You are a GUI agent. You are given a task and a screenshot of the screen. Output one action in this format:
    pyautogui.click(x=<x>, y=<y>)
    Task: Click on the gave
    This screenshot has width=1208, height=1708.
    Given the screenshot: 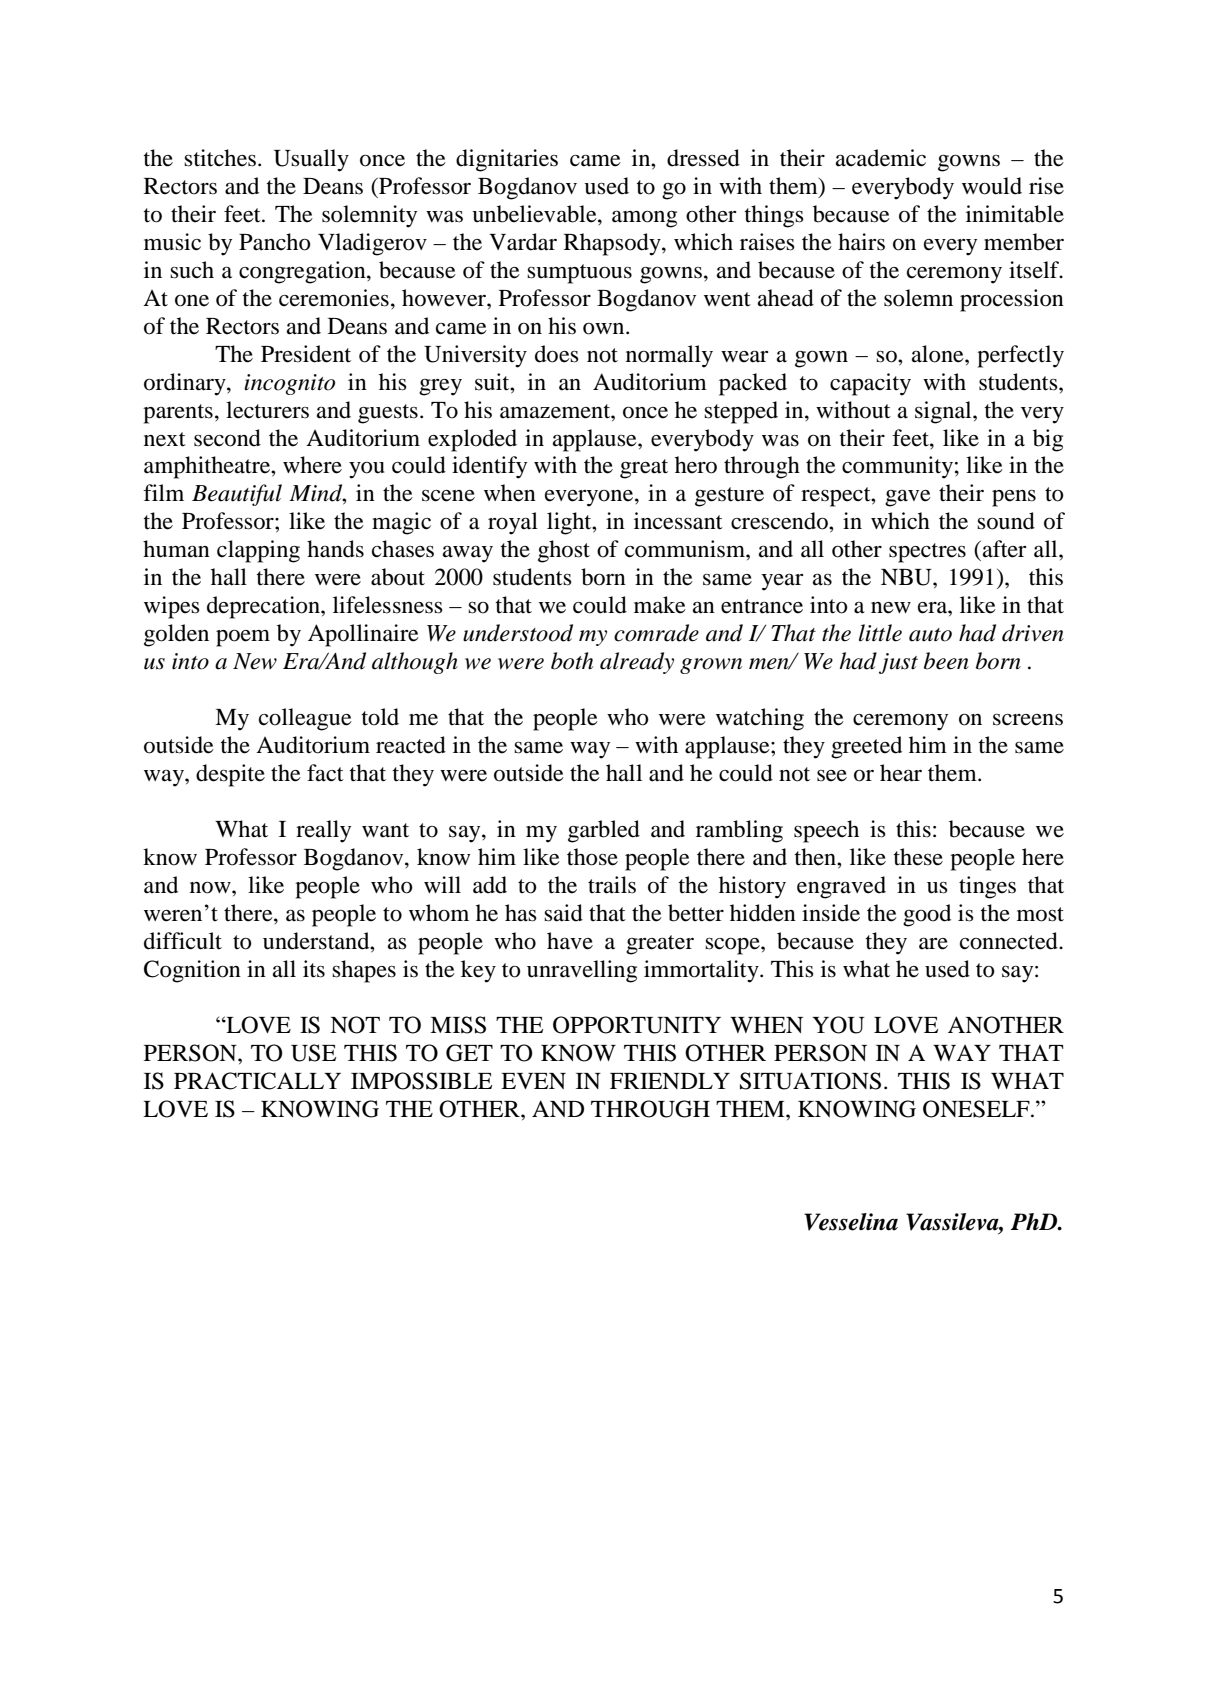 What is the action you would take?
    pyautogui.click(x=908, y=498)
